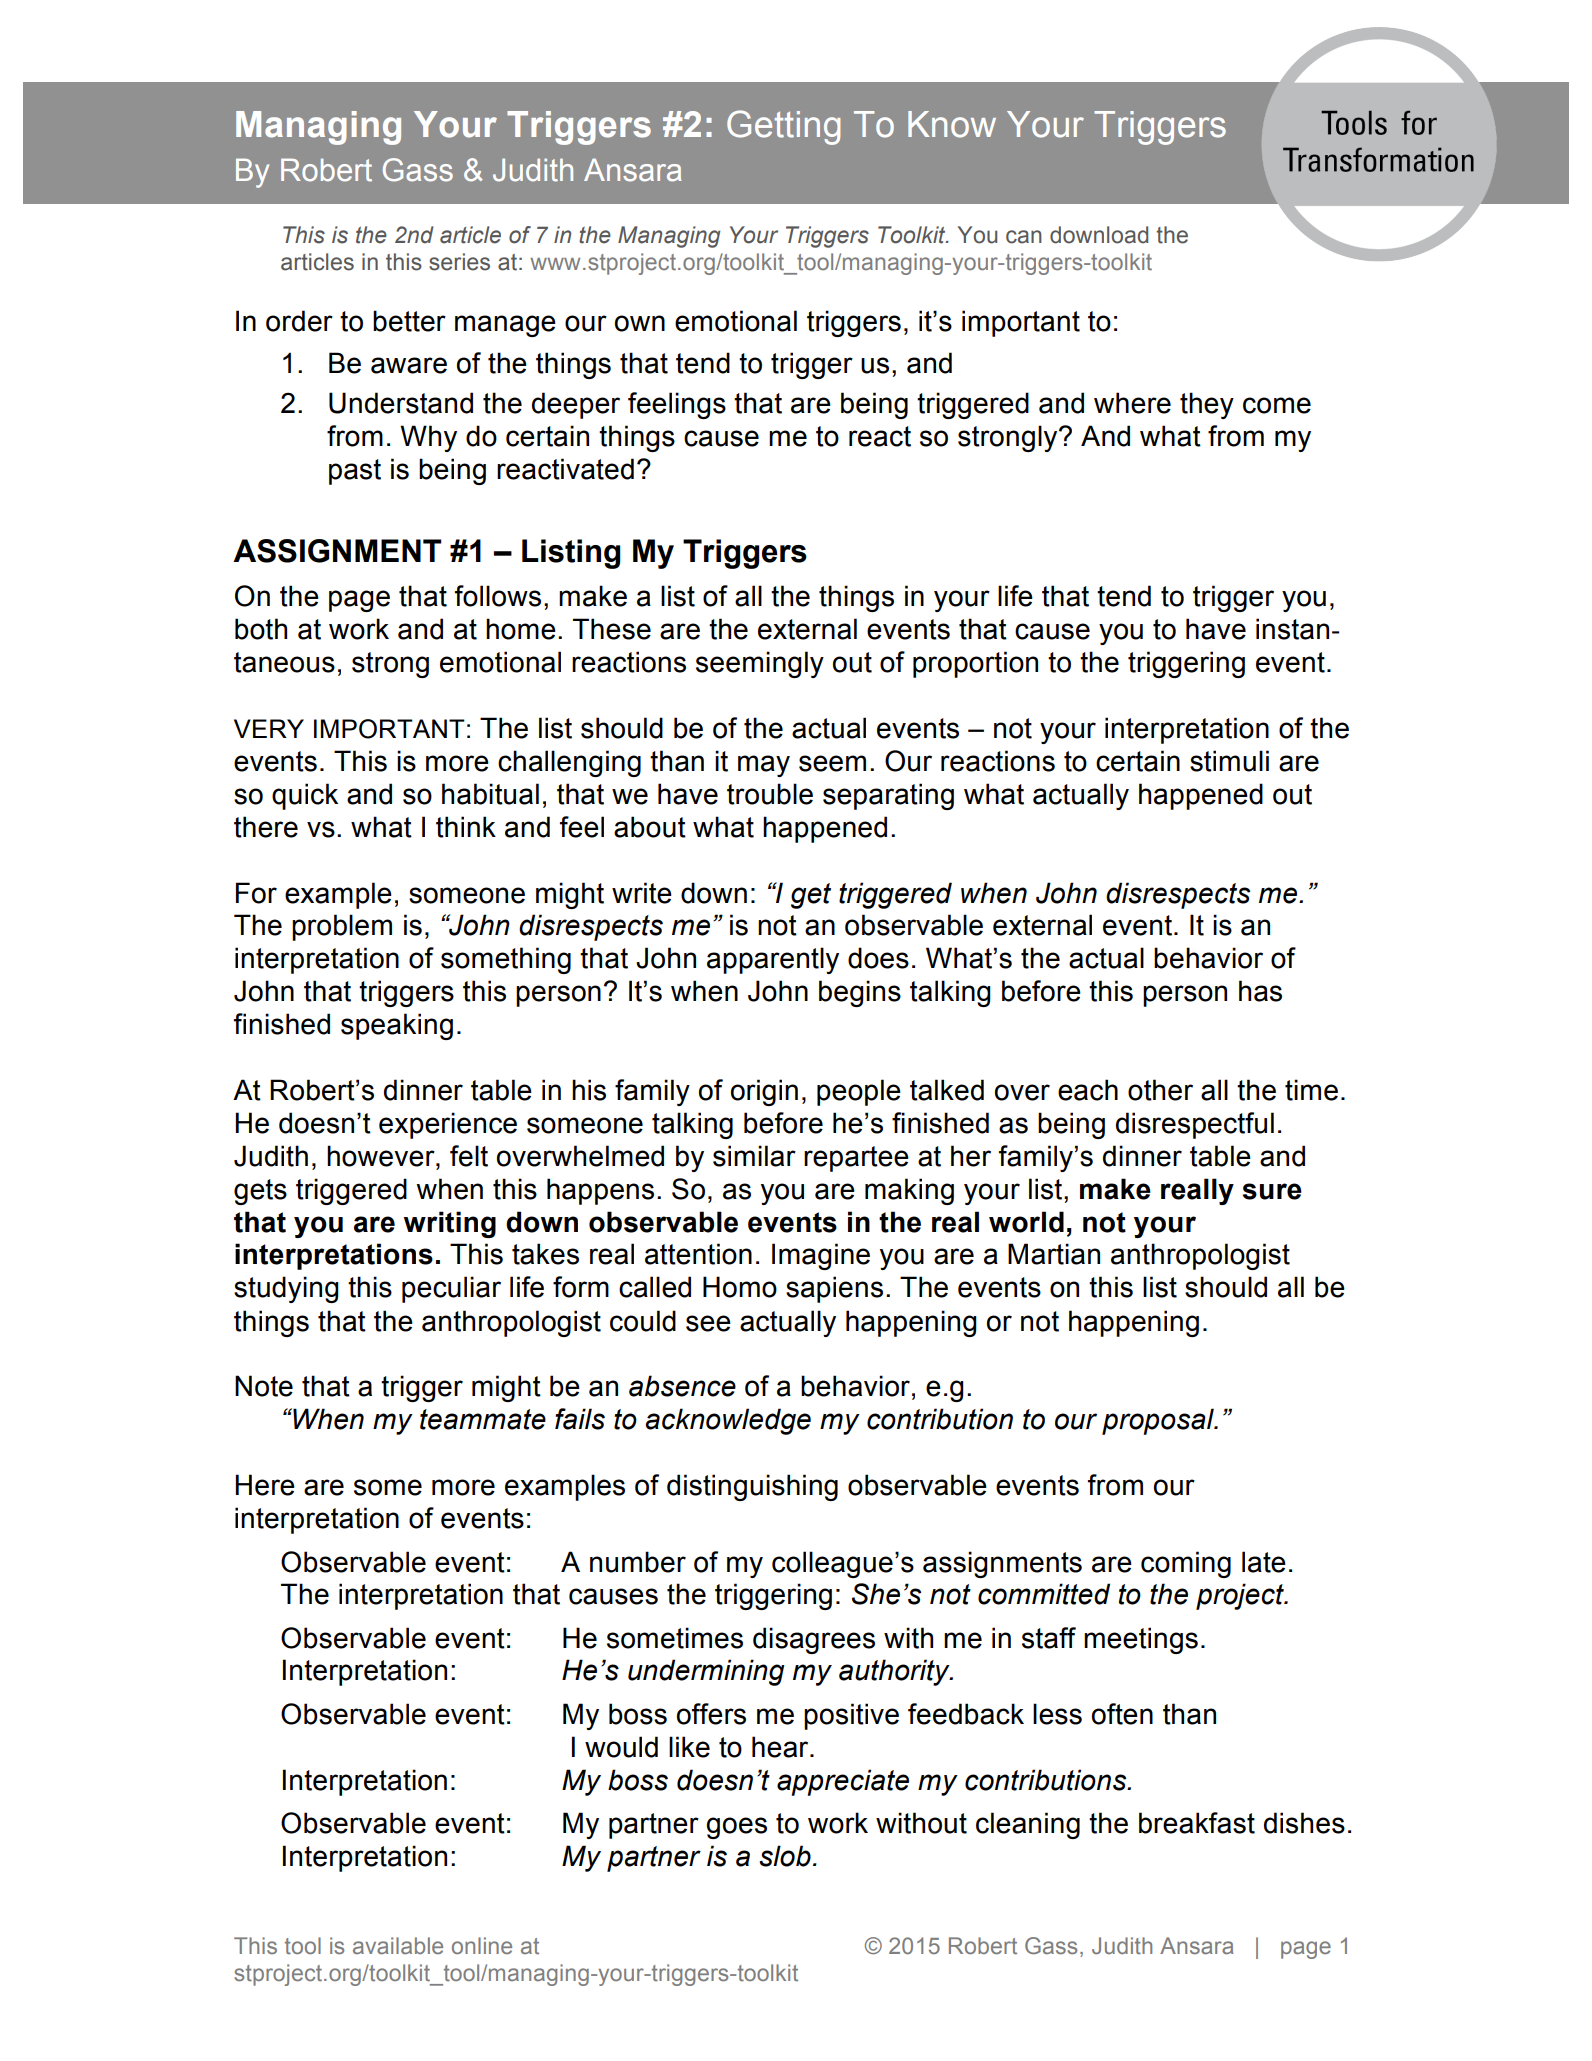 This document has height=2061, width=1592. What do you see at coordinates (397, 1026) in the document?
I see `speaking` at bounding box center [397, 1026].
